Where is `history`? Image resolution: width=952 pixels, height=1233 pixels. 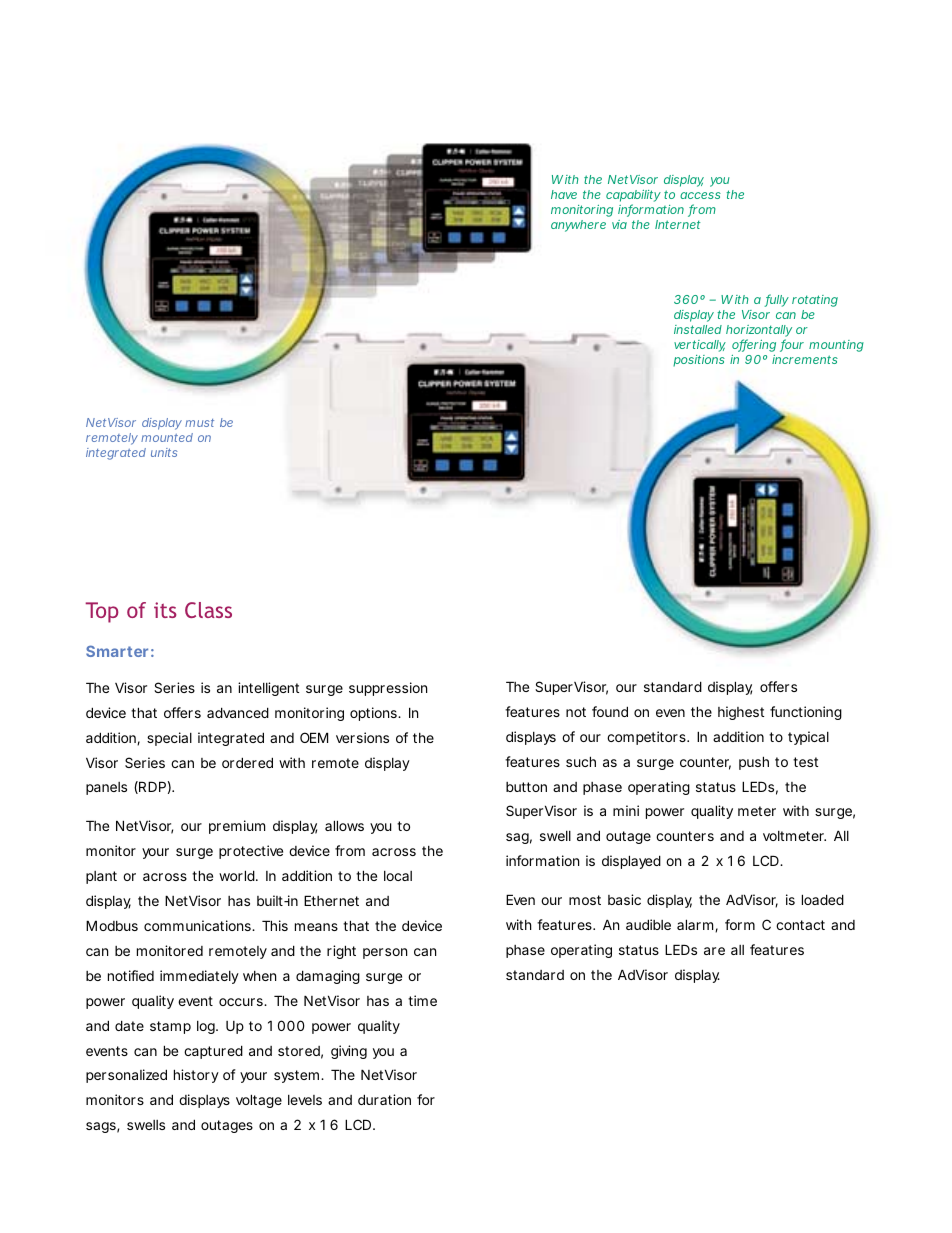
history is located at coordinates (196, 1076).
